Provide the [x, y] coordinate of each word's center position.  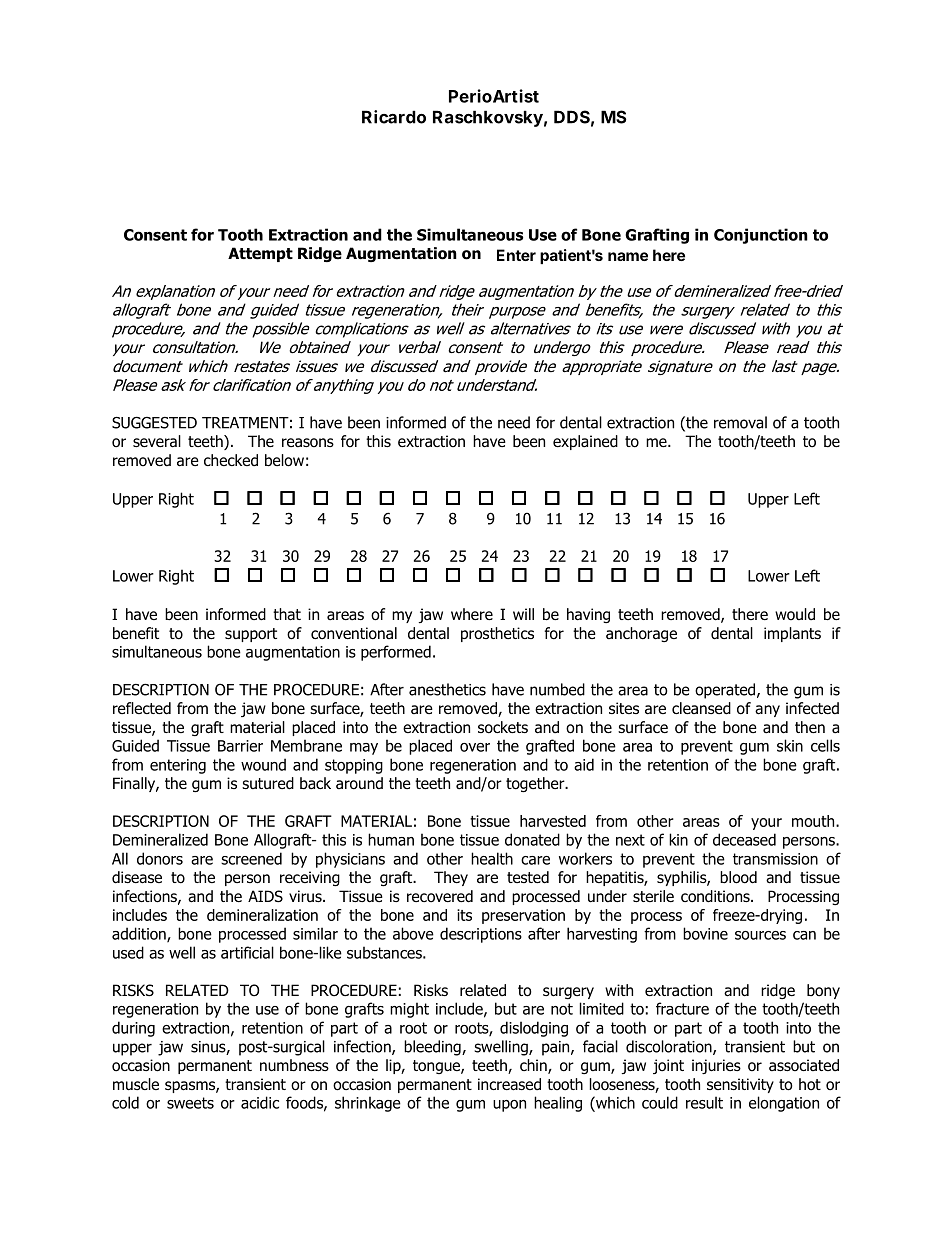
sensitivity [740, 1085]
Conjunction [761, 236]
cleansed [701, 708]
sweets [190, 1103]
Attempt [260, 254]
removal [740, 422]
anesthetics [447, 689]
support [251, 635]
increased [509, 1084]
